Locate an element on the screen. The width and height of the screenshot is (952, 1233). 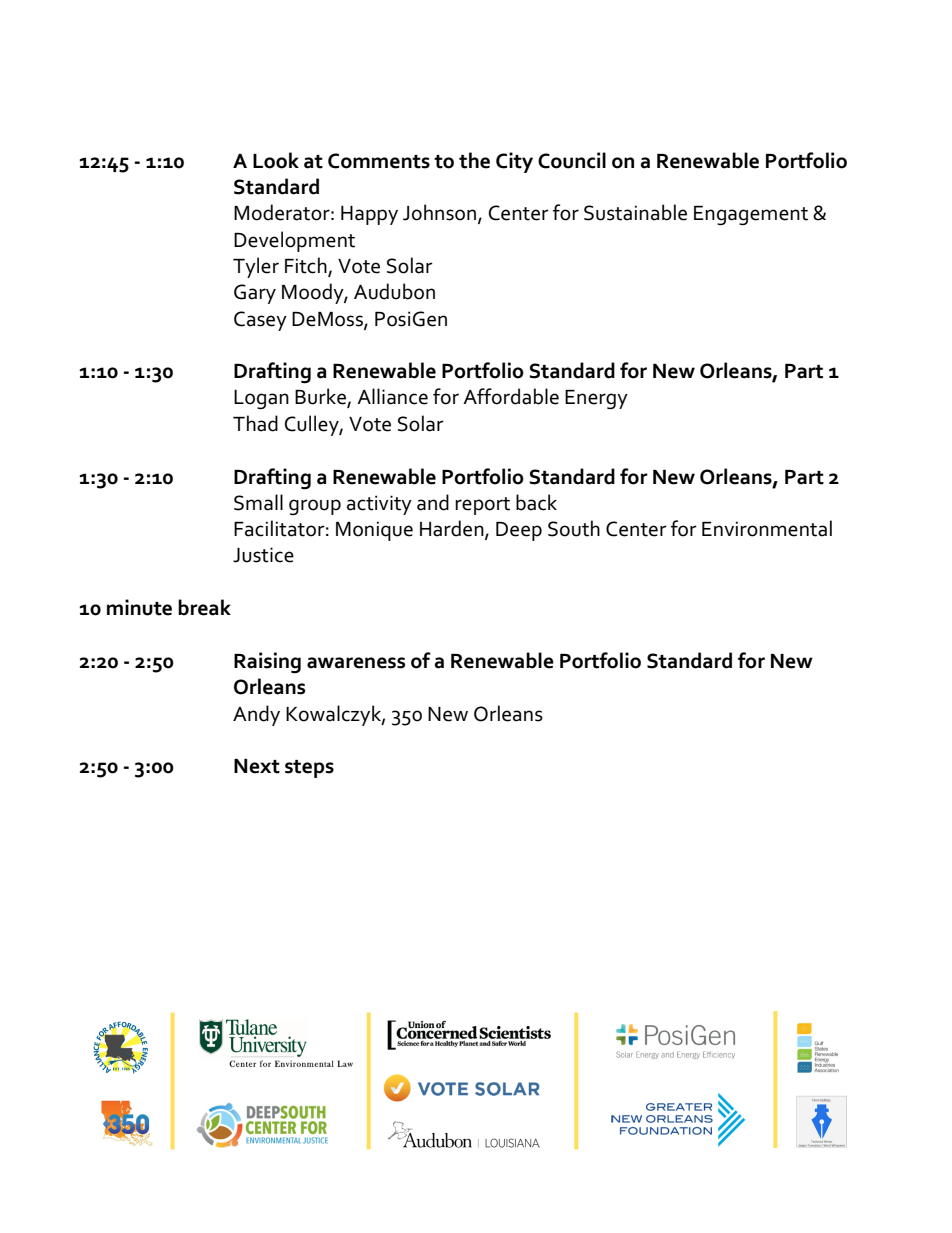
Next is located at coordinates (257, 766).
